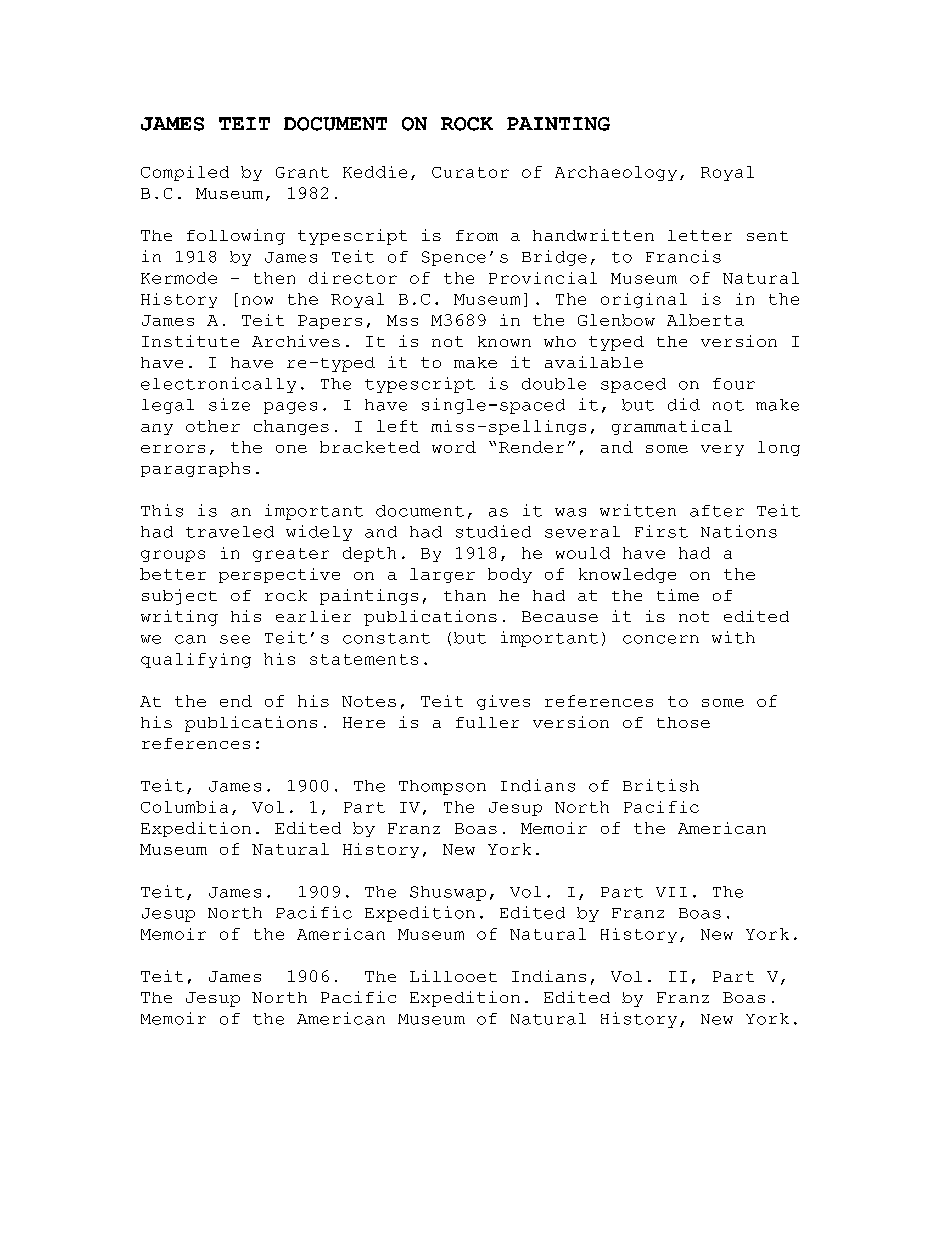 This image has height=1233, width=952. Describe the element at coordinates (185, 173) in the image. I see `Compiled` at that location.
